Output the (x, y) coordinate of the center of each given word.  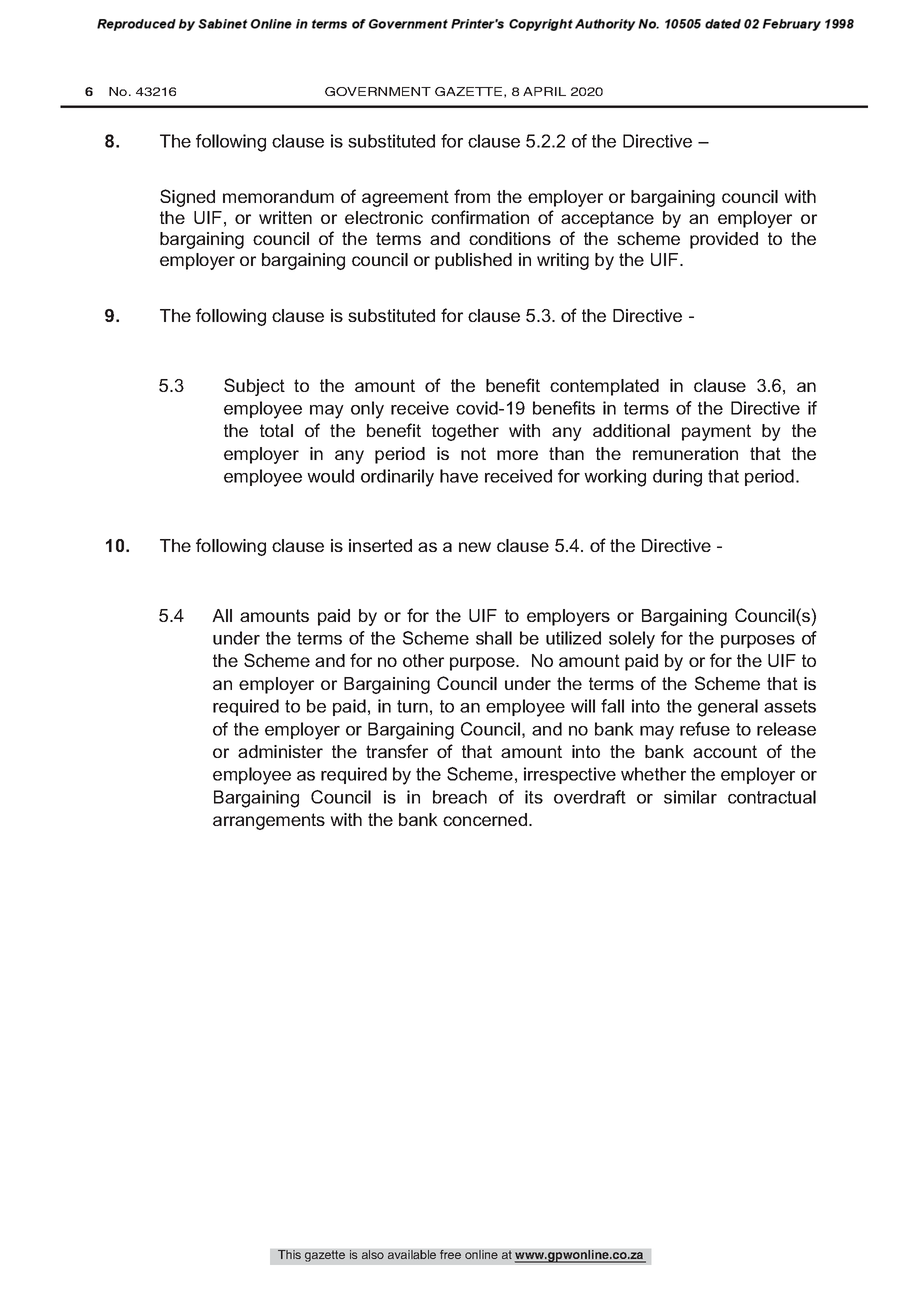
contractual (772, 797)
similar (690, 797)
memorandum (278, 196)
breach (460, 797)
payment (716, 432)
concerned (485, 819)
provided (724, 240)
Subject (254, 387)
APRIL (544, 91)
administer (280, 751)
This (289, 1254)
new (475, 547)
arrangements (269, 821)
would (330, 476)
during (677, 478)
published (473, 261)
